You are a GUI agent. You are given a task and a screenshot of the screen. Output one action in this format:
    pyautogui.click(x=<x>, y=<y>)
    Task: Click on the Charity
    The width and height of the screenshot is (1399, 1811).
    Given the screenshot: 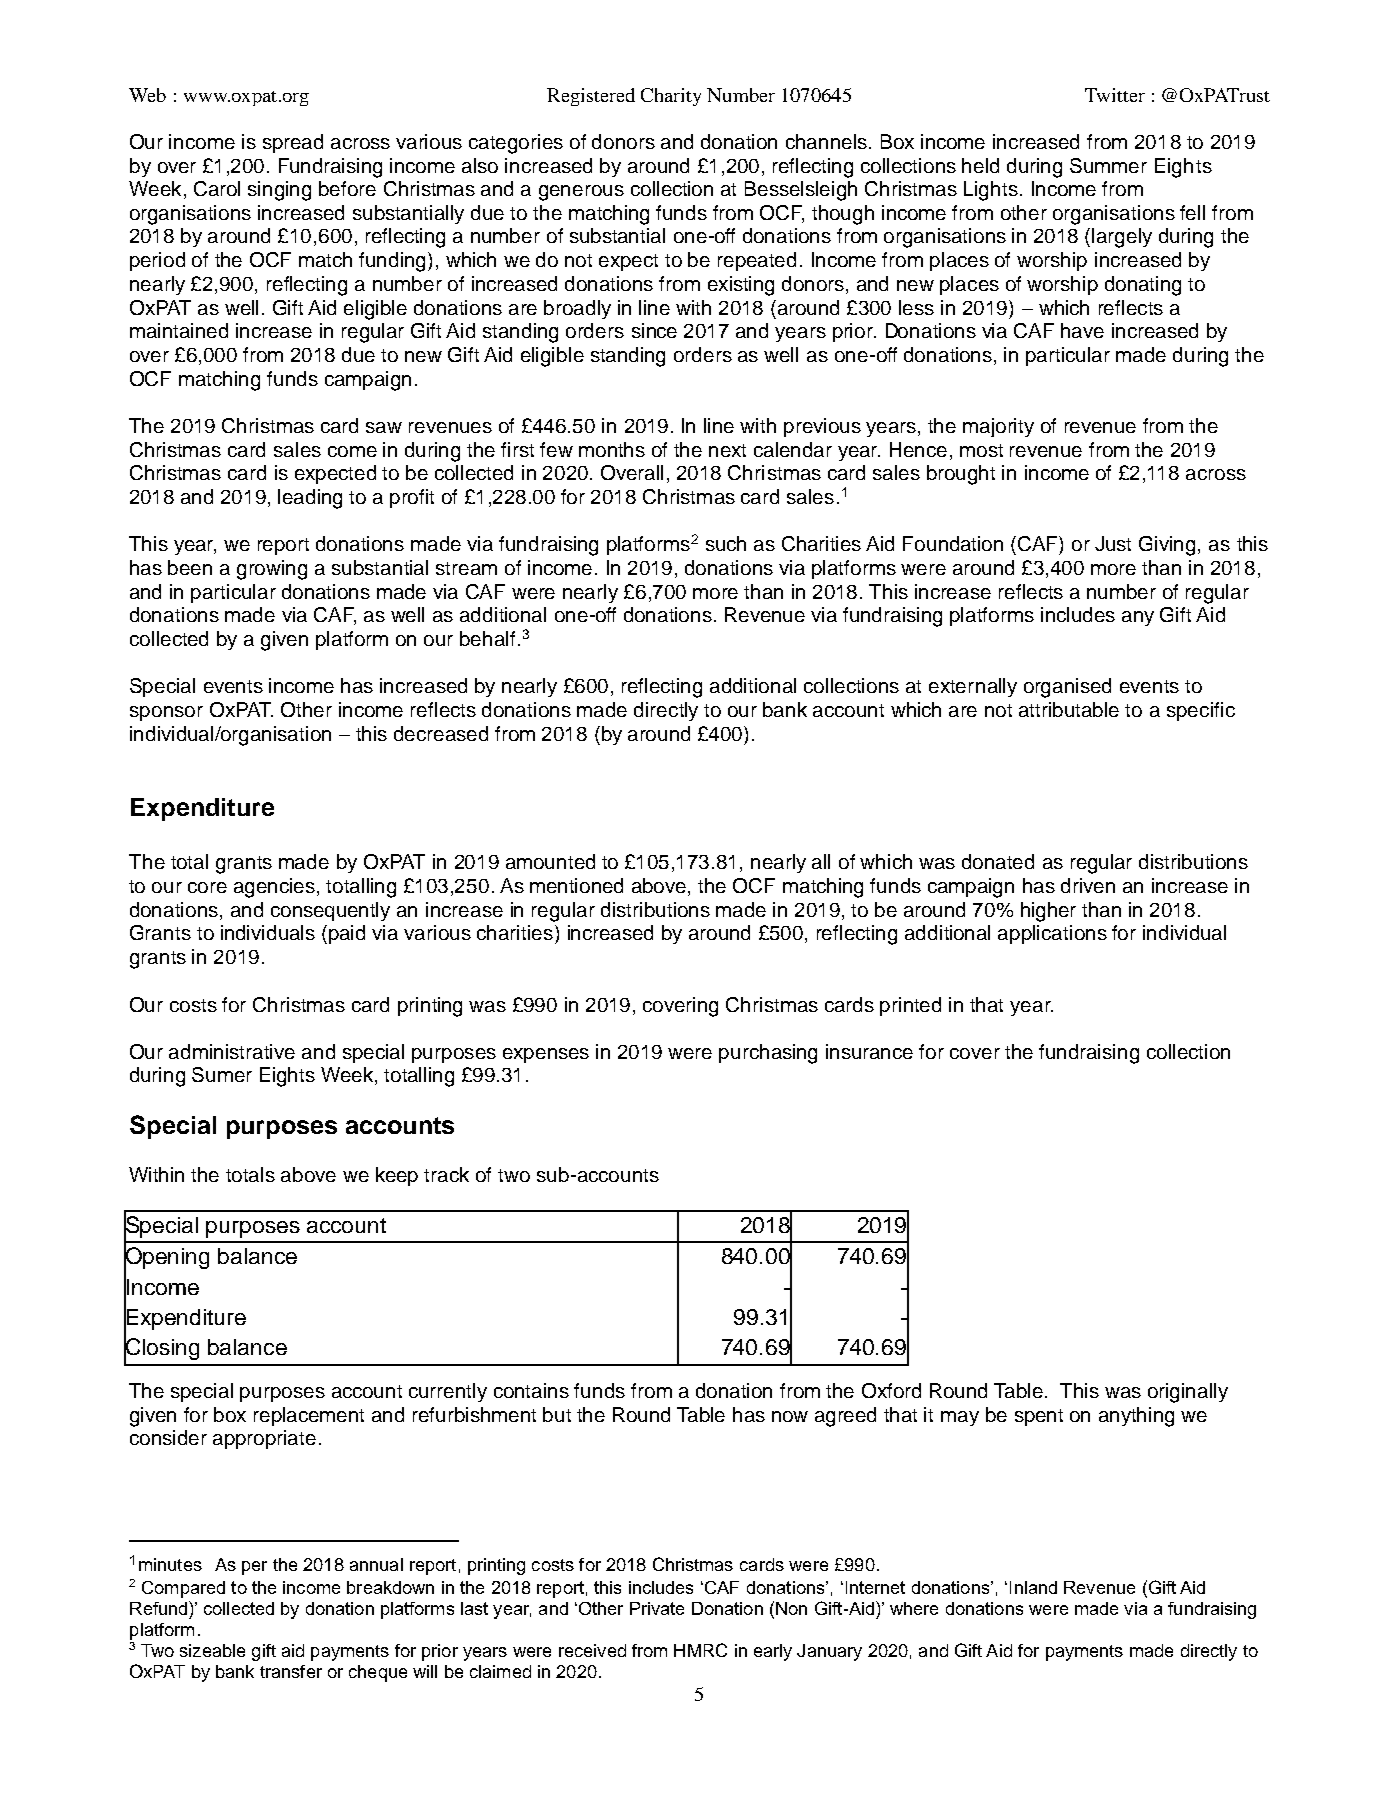 What is the action you would take?
    pyautogui.click(x=671, y=97)
